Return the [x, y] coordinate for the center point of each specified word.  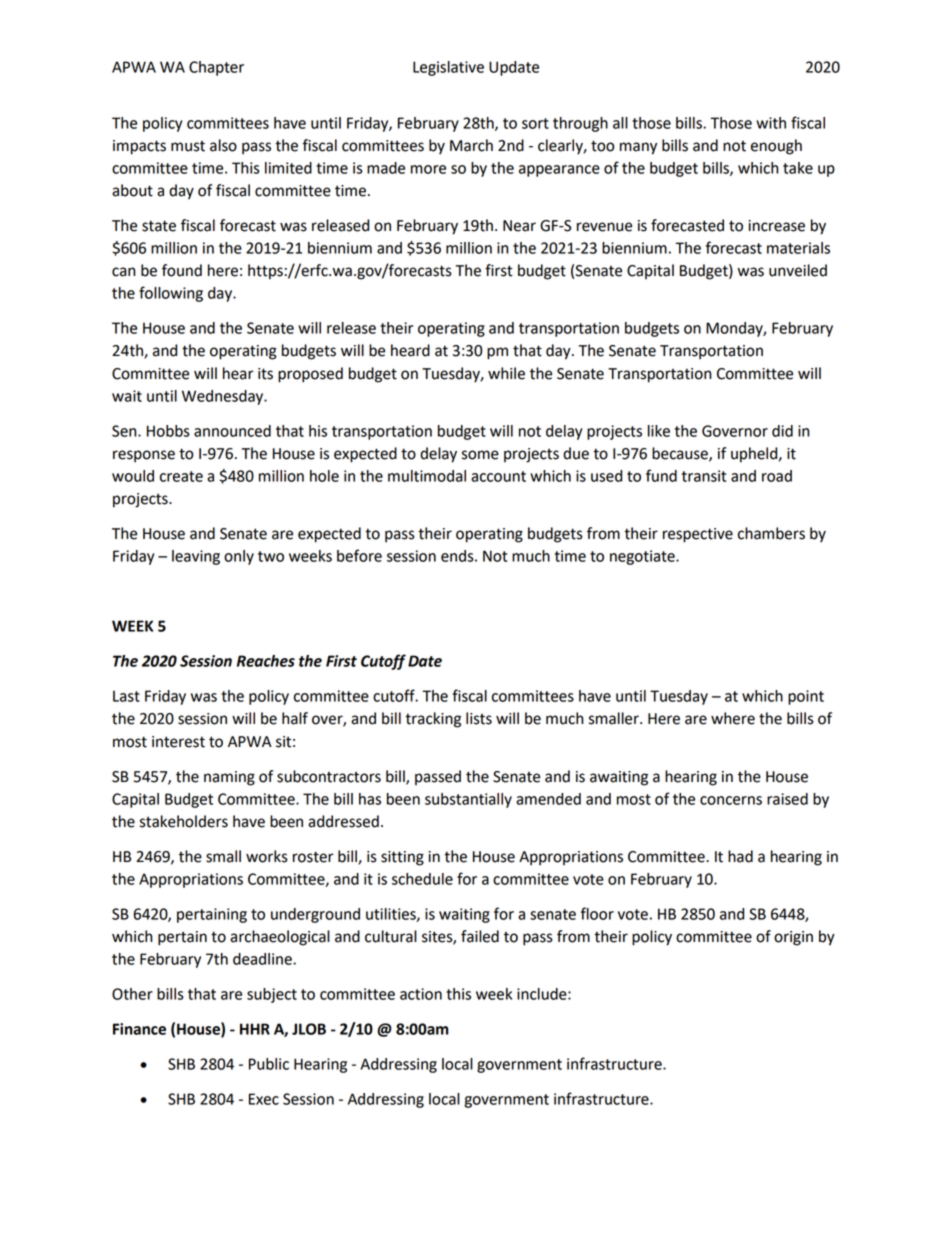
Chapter [216, 68]
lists [479, 718]
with [771, 123]
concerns [731, 800]
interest [178, 742]
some [480, 455]
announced [232, 431]
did [782, 431]
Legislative [448, 68]
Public [269, 1064]
